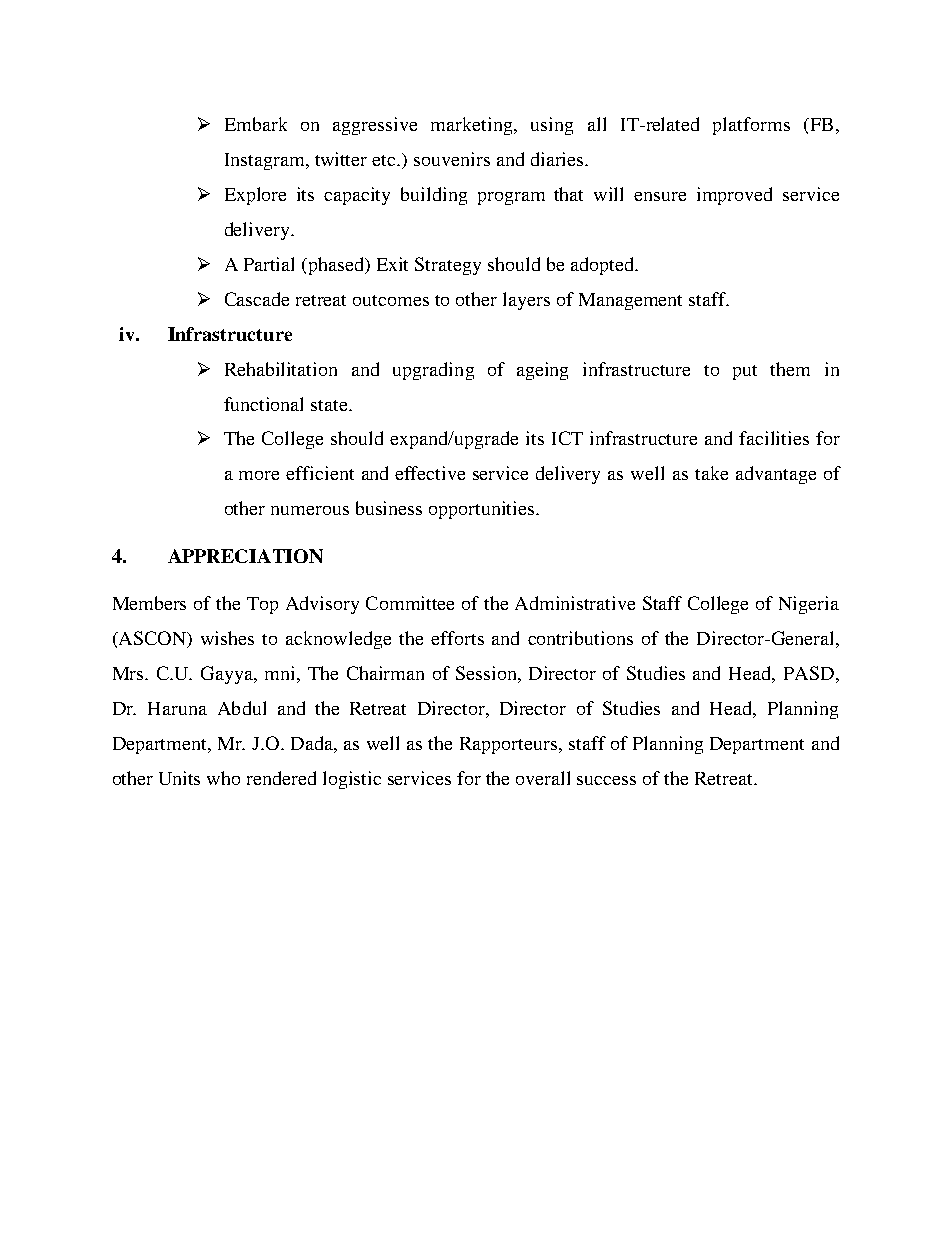 Image resolution: width=952 pixels, height=1233 pixels. I want to click on souvenirs, so click(452, 159).
